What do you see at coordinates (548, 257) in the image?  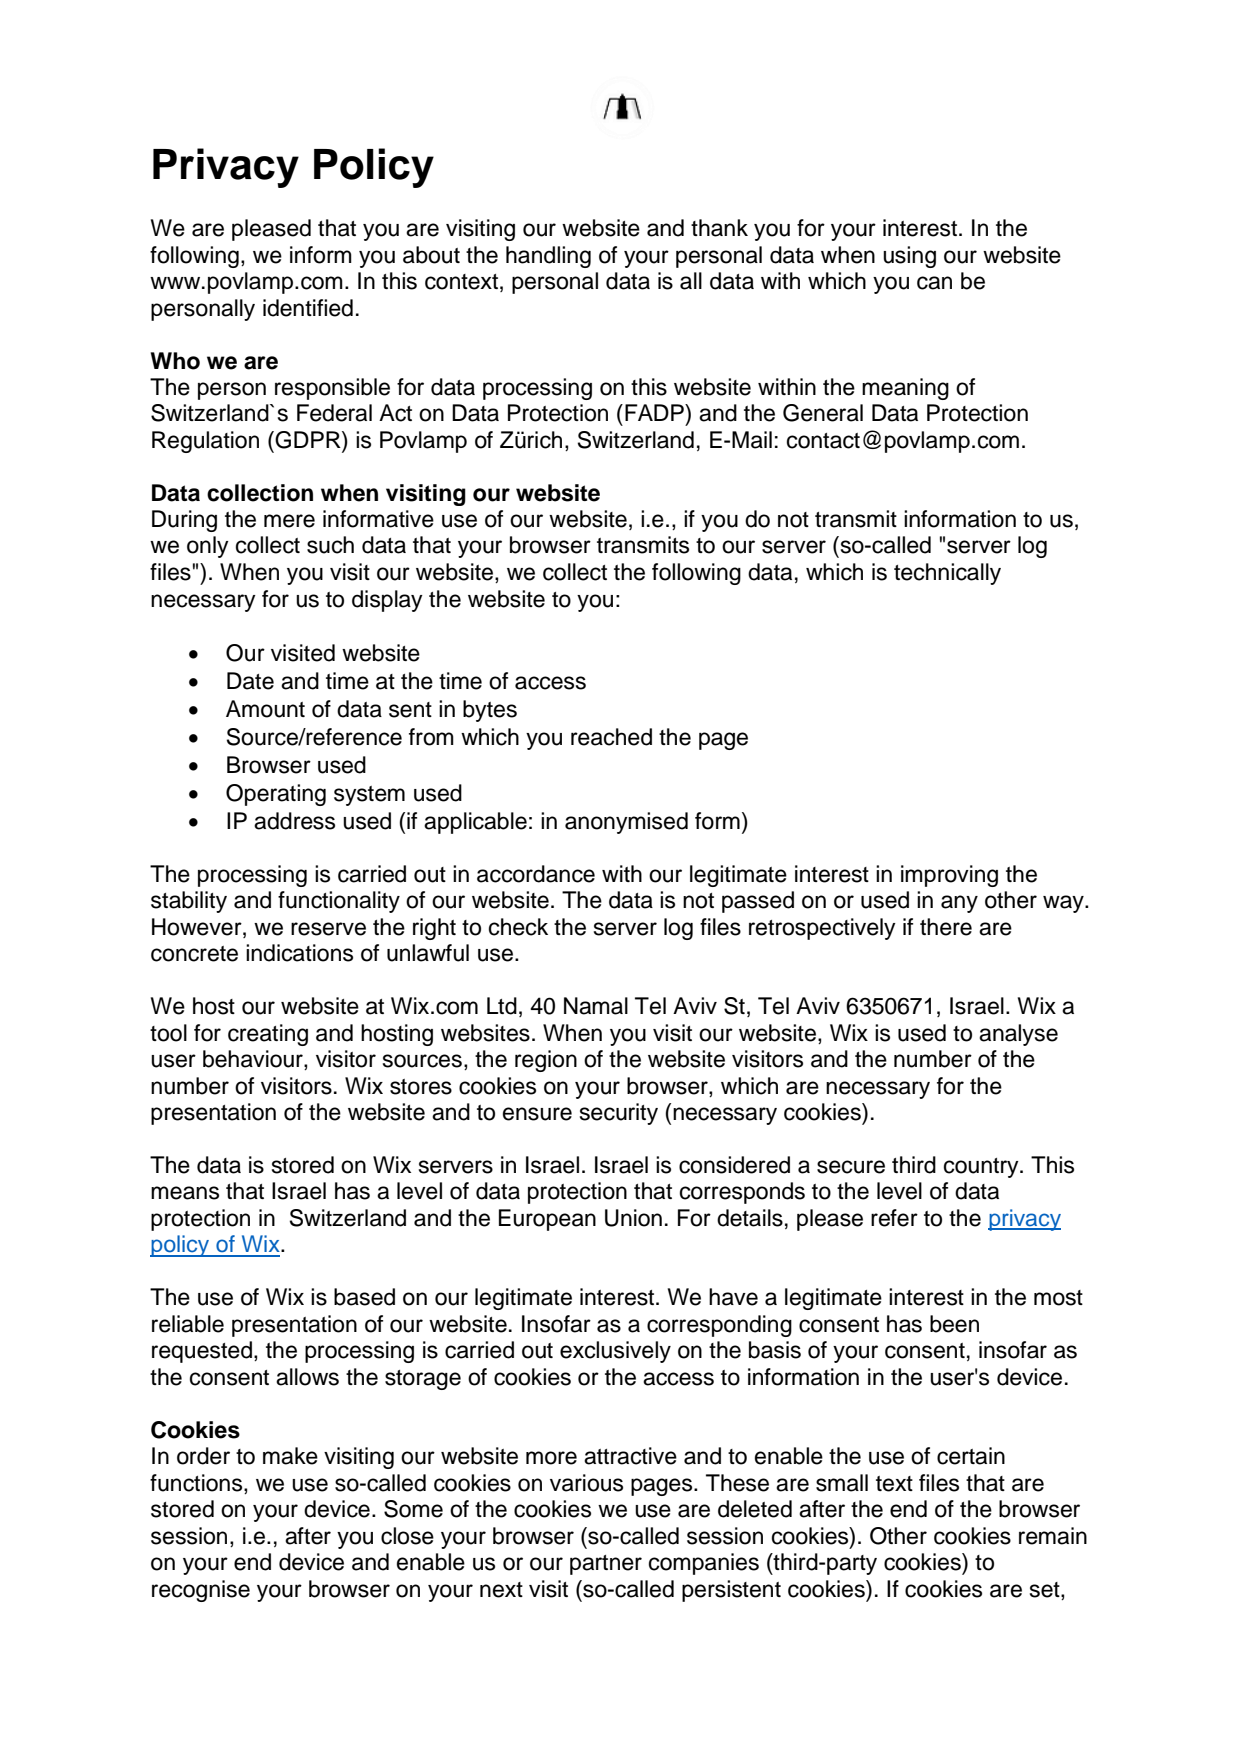 I see `handling` at bounding box center [548, 257].
